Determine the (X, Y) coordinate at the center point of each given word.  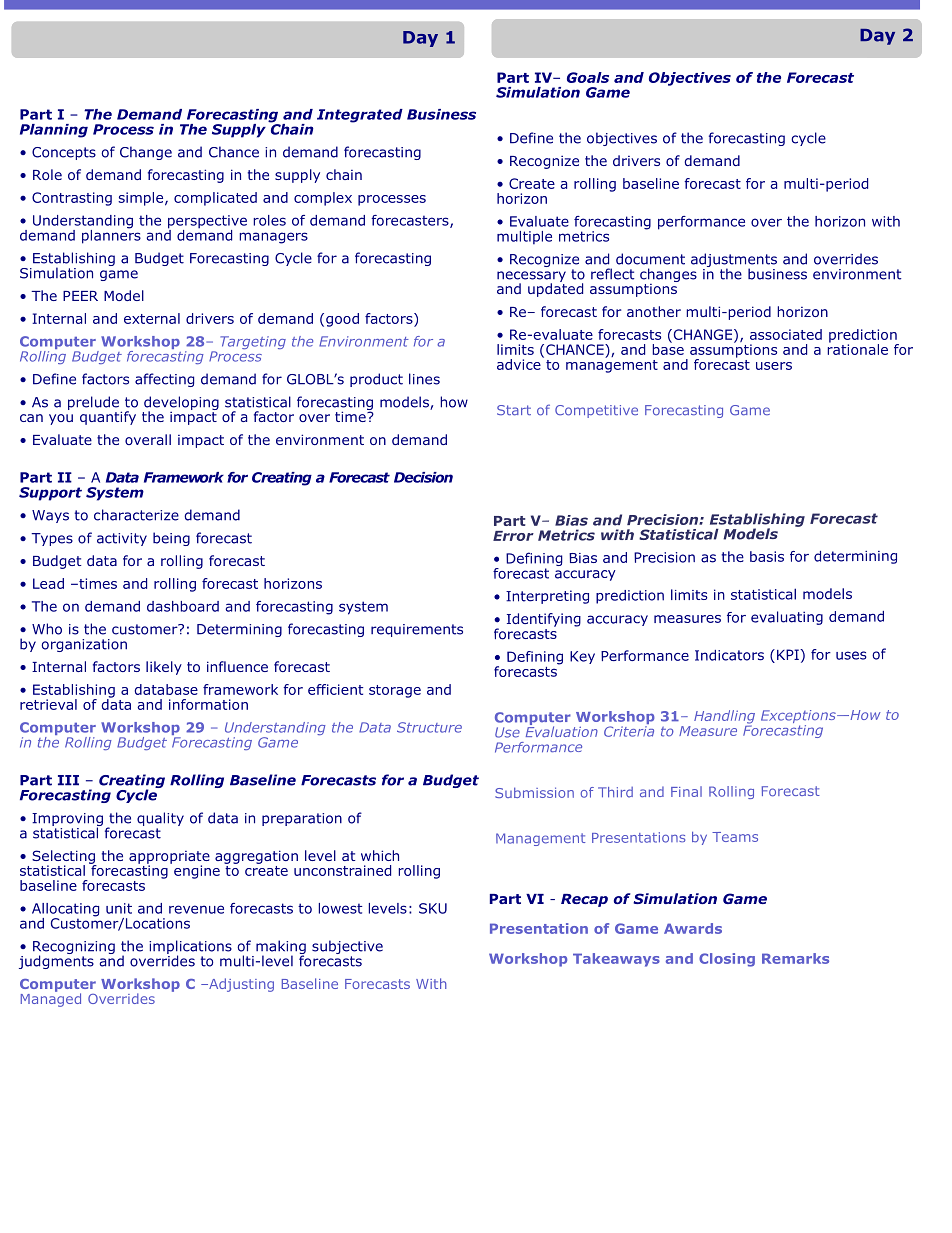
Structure (429, 727)
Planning (54, 131)
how (454, 402)
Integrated (360, 116)
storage (395, 691)
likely (164, 668)
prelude (93, 403)
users (774, 366)
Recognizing (74, 949)
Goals (588, 77)
